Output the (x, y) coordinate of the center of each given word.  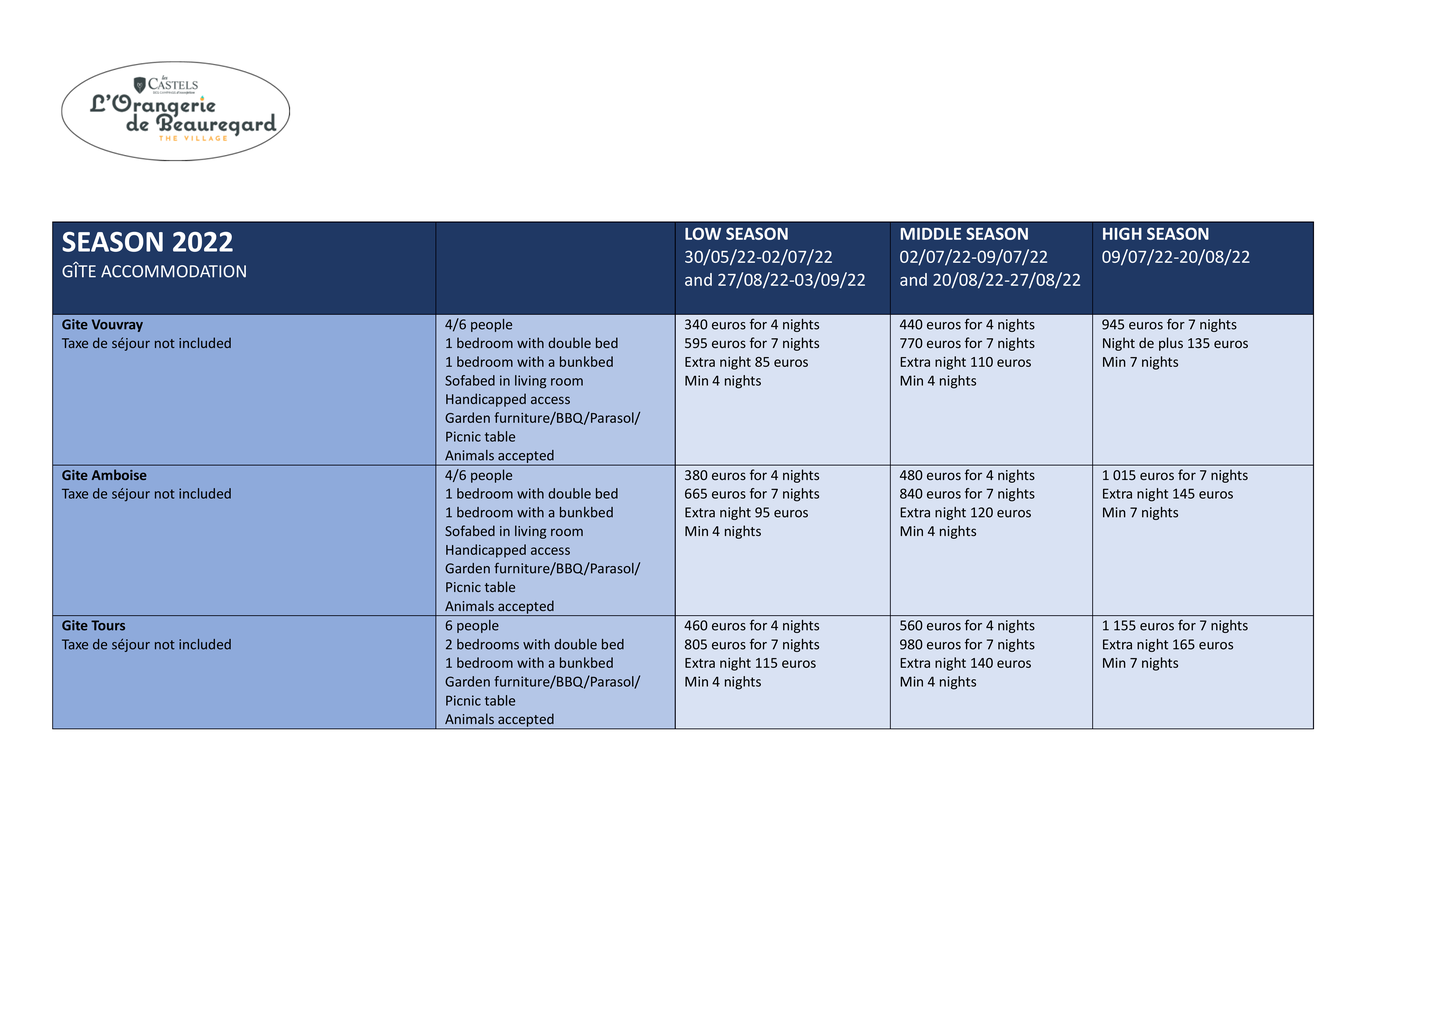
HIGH (1122, 233)
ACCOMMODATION (173, 271)
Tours (108, 625)
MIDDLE (931, 234)
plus (1171, 344)
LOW (703, 233)
